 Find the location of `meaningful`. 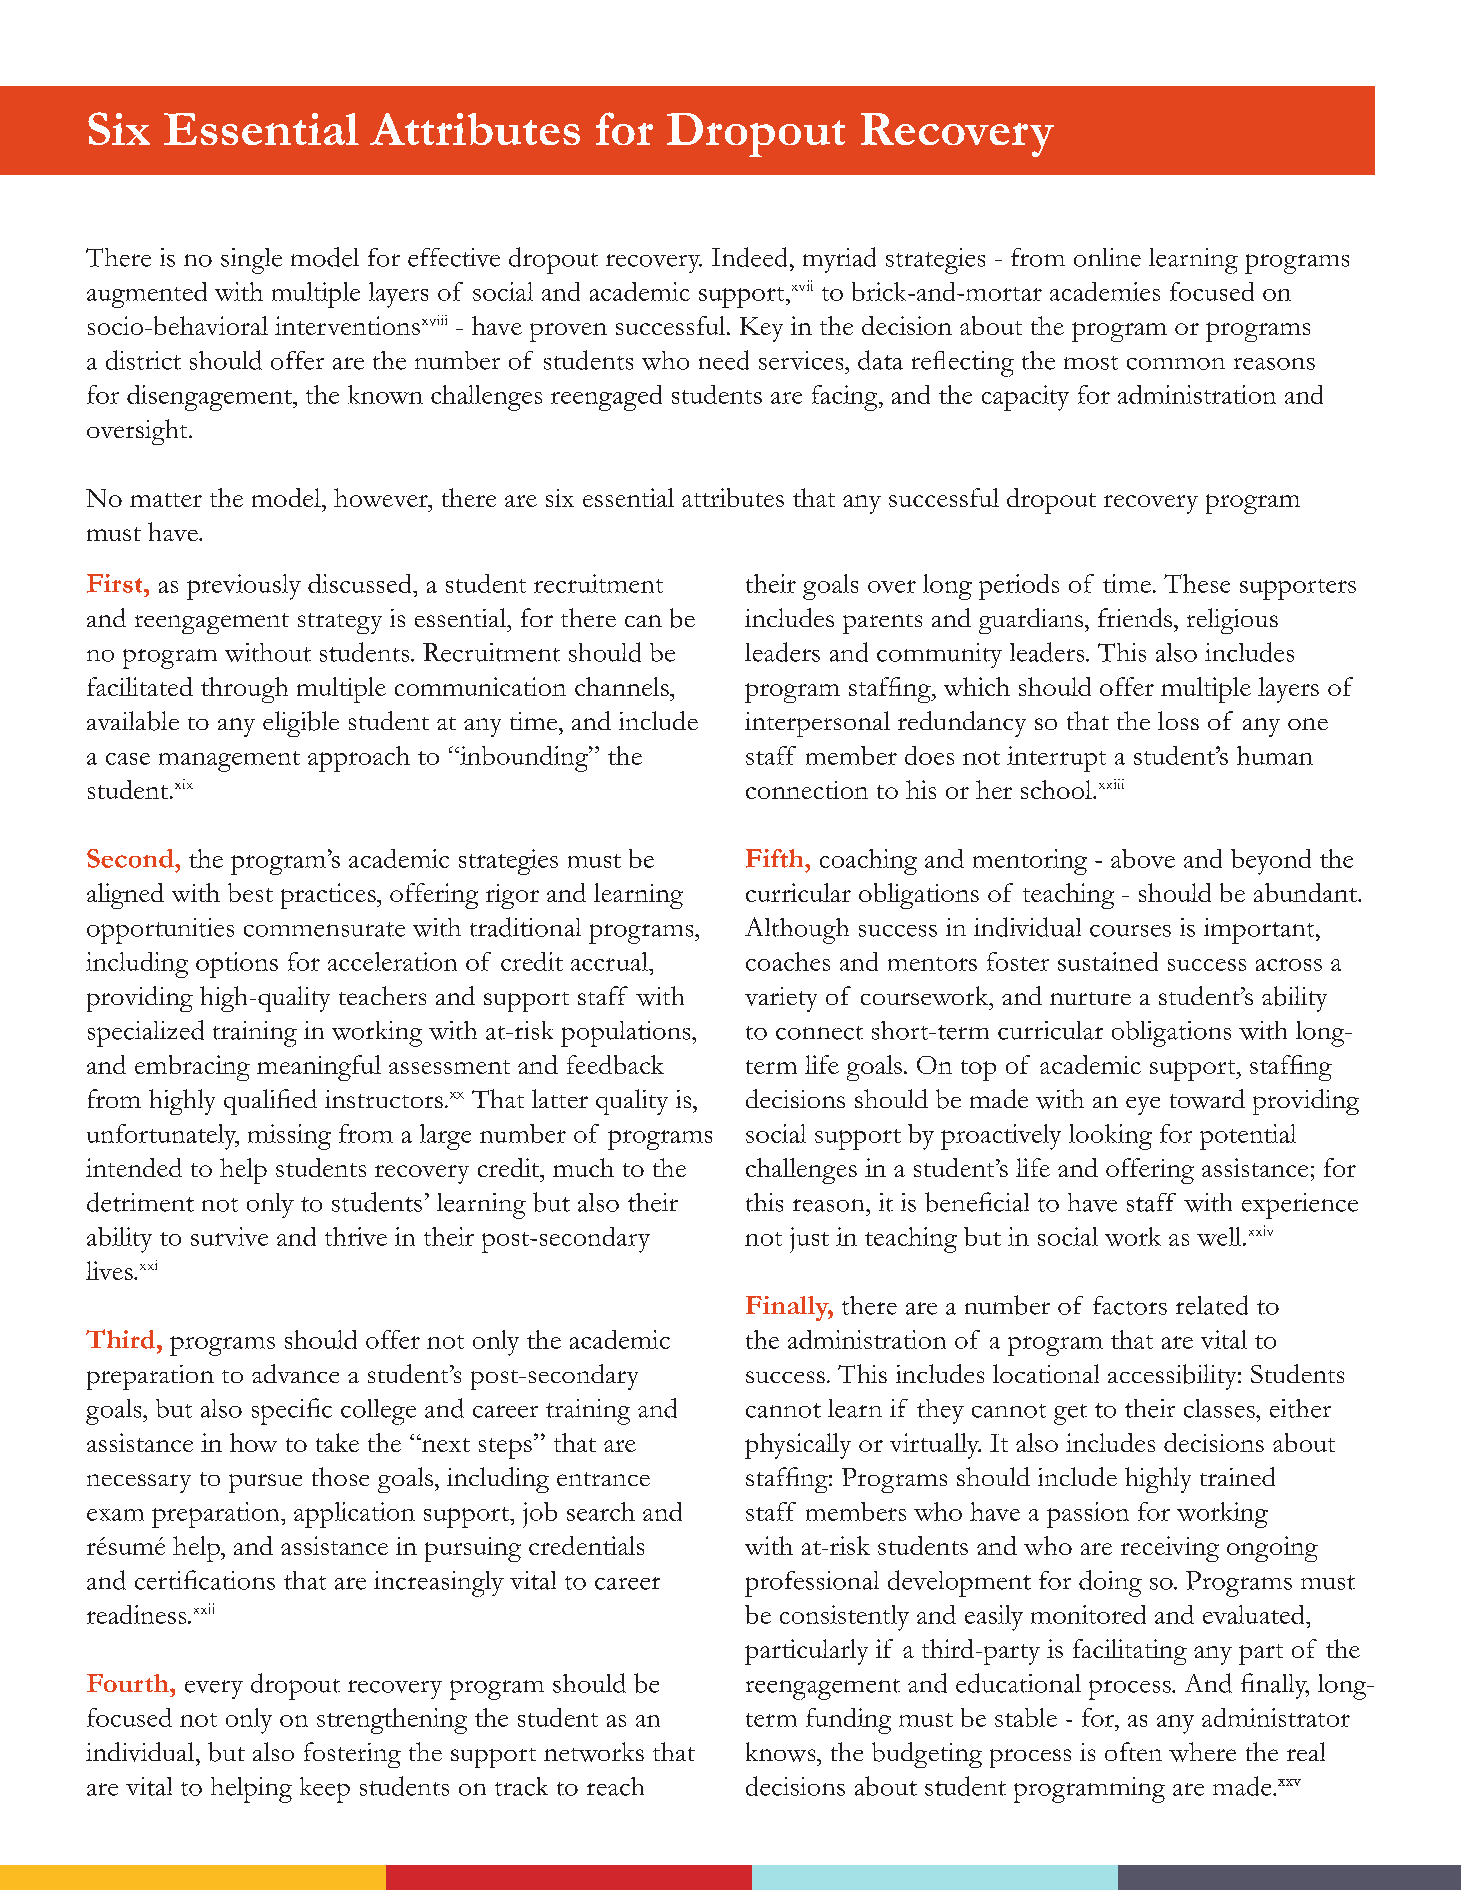

meaningful is located at coordinates (319, 1068).
